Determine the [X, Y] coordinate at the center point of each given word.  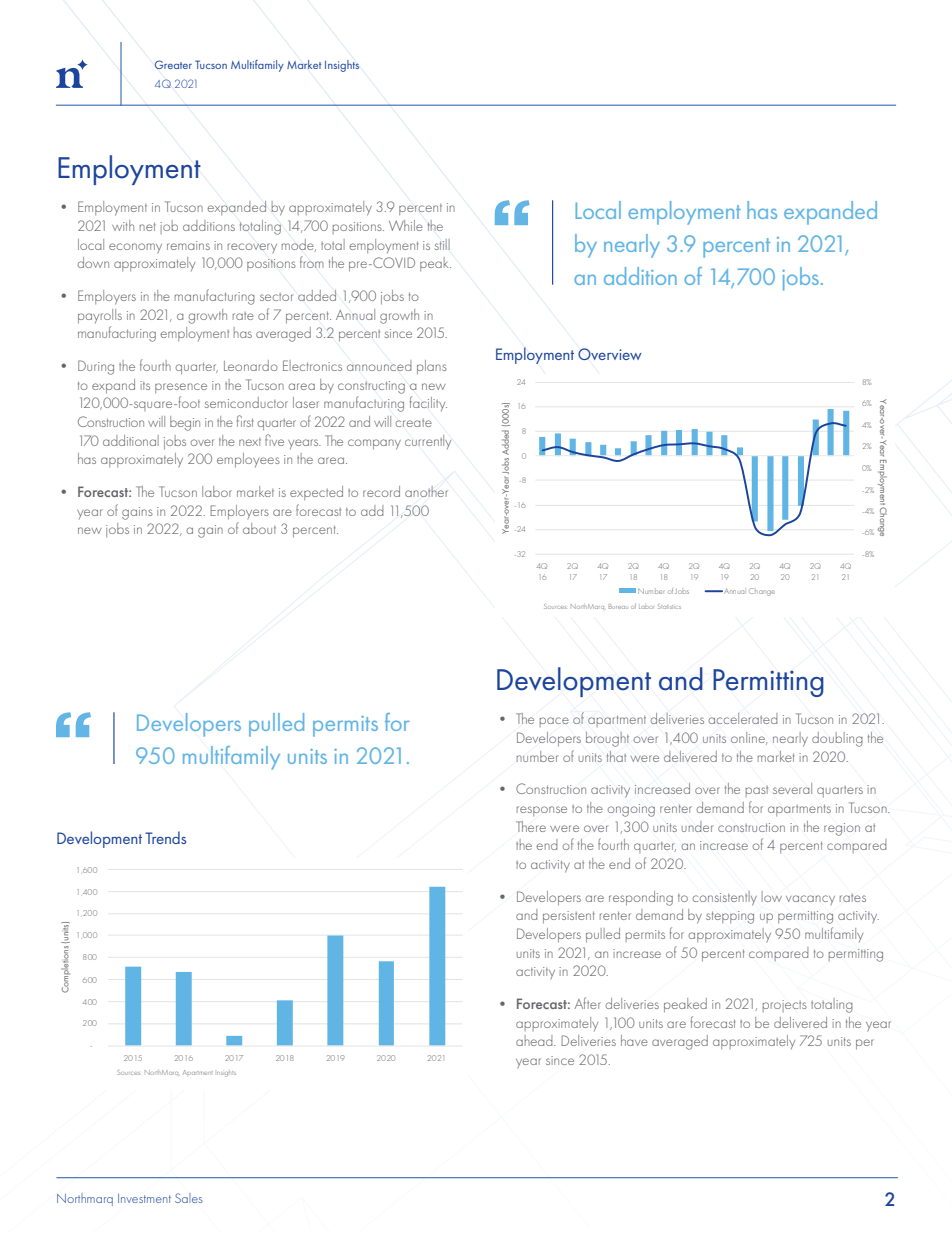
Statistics [669, 607]
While [406, 225]
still [442, 244]
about [259, 528]
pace [554, 722]
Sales [189, 1198]
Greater [173, 64]
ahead [535, 1040]
